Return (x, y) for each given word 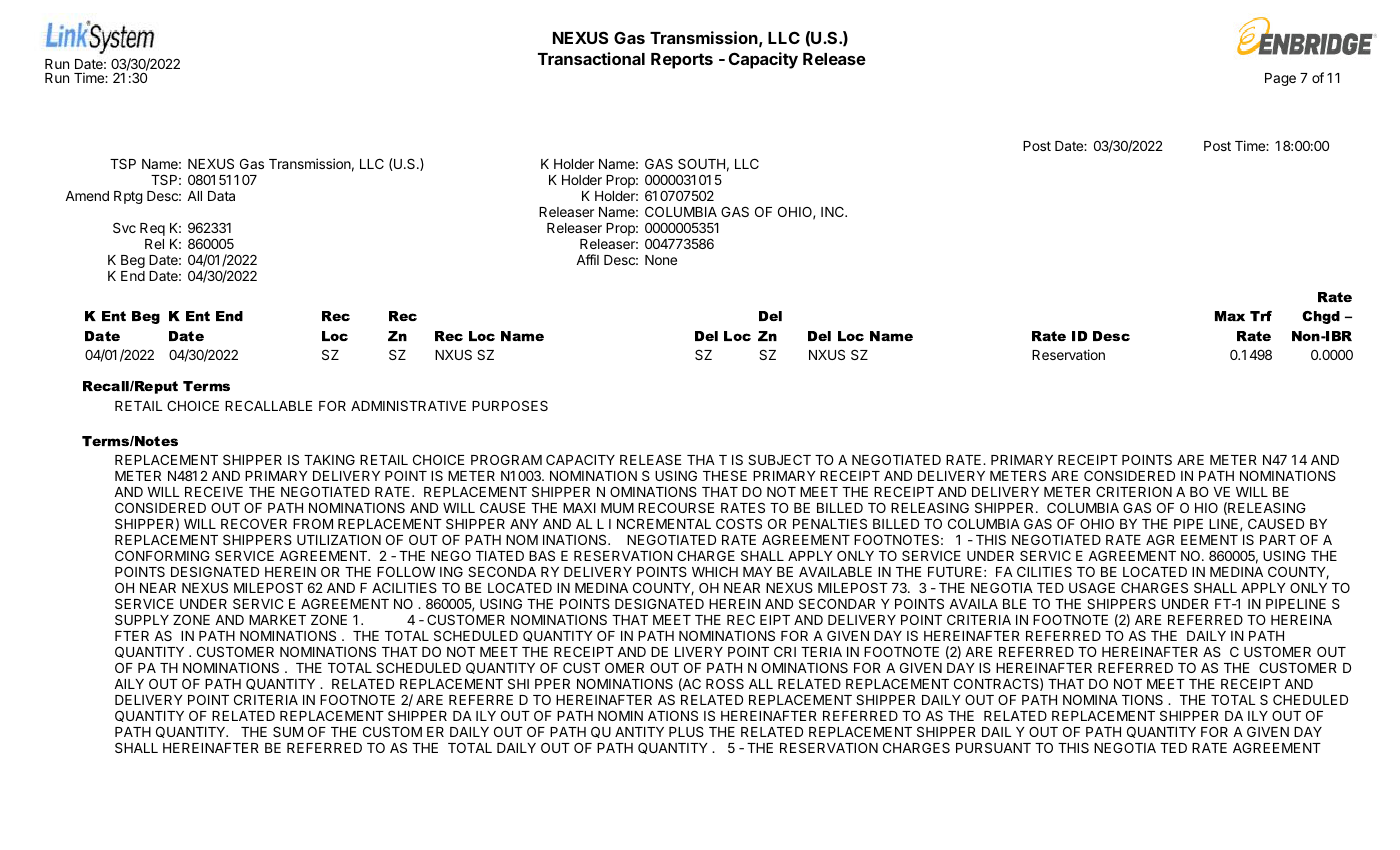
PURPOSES (510, 405)
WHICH (715, 572)
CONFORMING (162, 555)
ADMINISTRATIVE (408, 405)
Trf (1261, 316)
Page (1280, 79)
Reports (682, 61)
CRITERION (1134, 492)
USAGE (1092, 587)
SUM (288, 732)
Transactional (591, 58)
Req (152, 229)
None (661, 260)
